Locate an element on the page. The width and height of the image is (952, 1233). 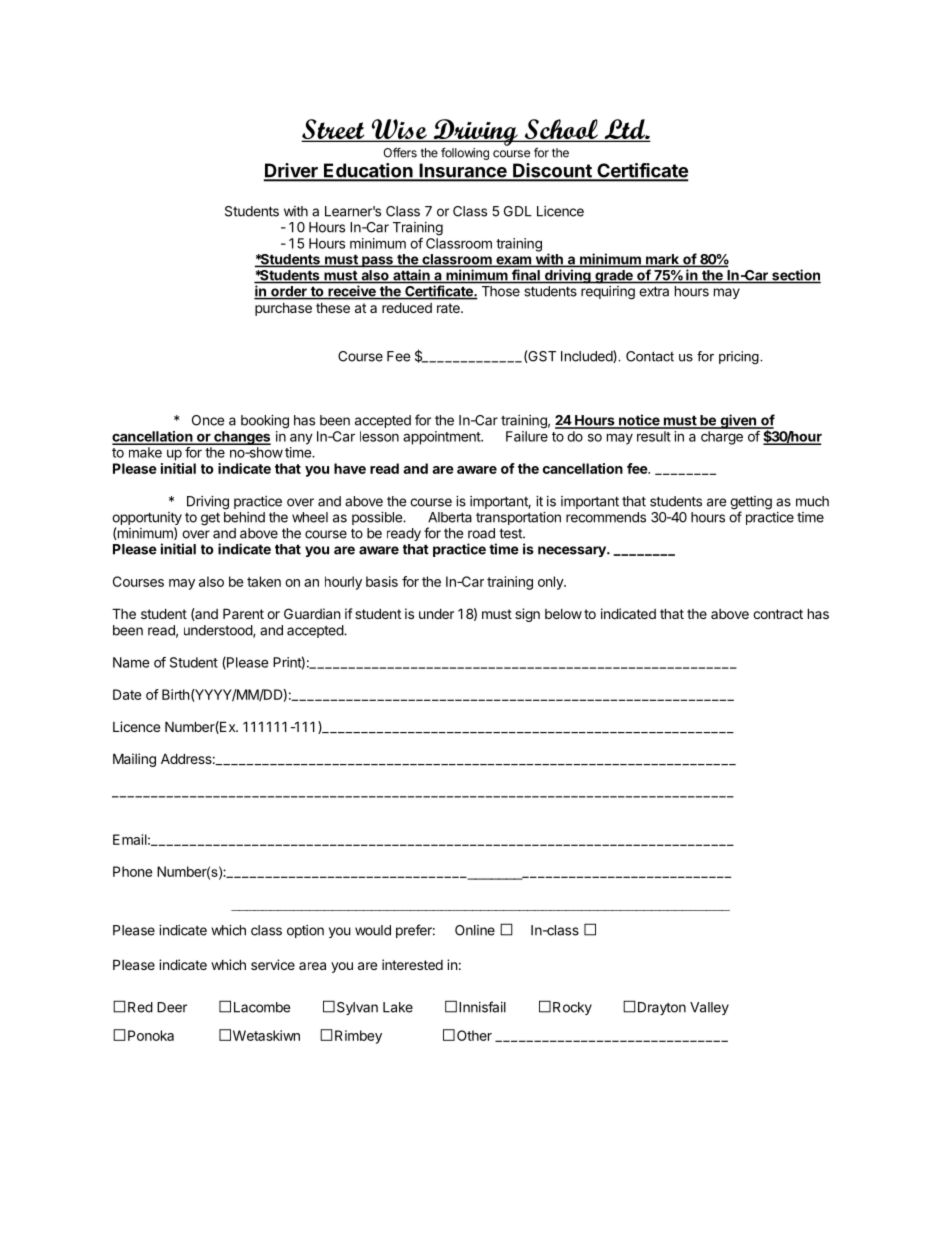
below is located at coordinates (563, 614).
